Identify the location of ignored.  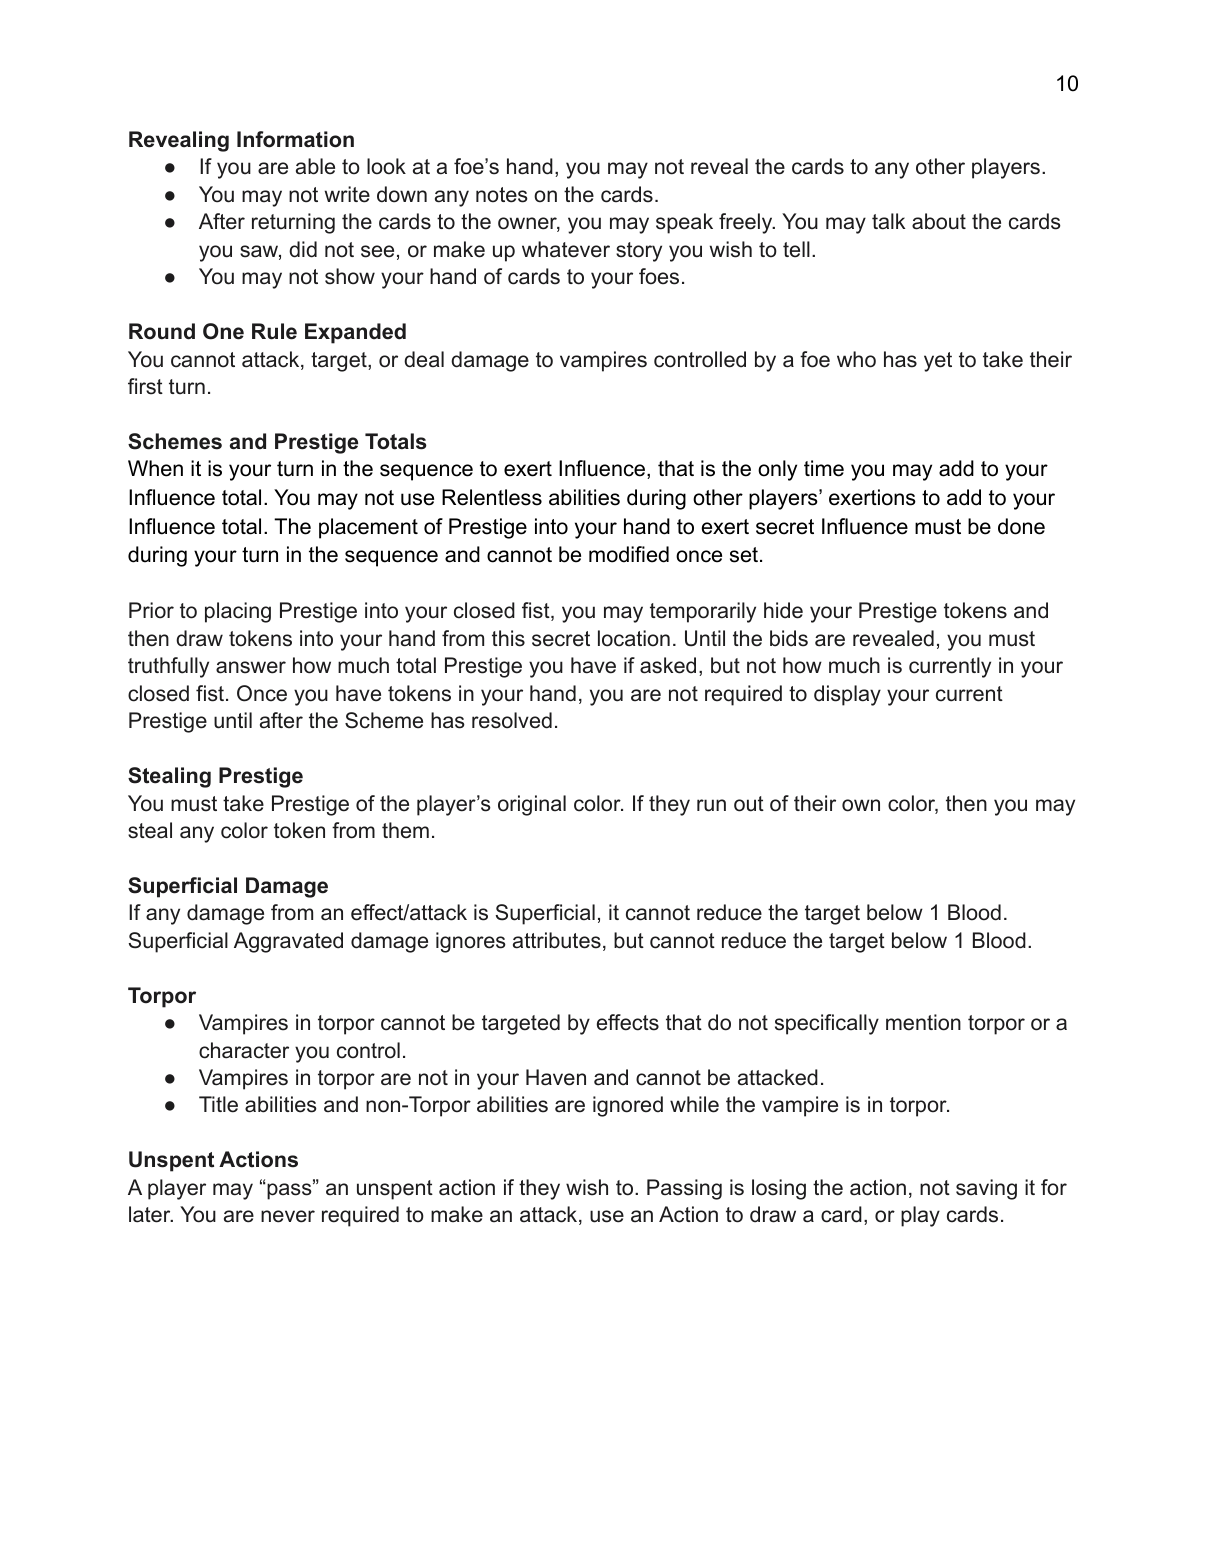
(628, 1106).
